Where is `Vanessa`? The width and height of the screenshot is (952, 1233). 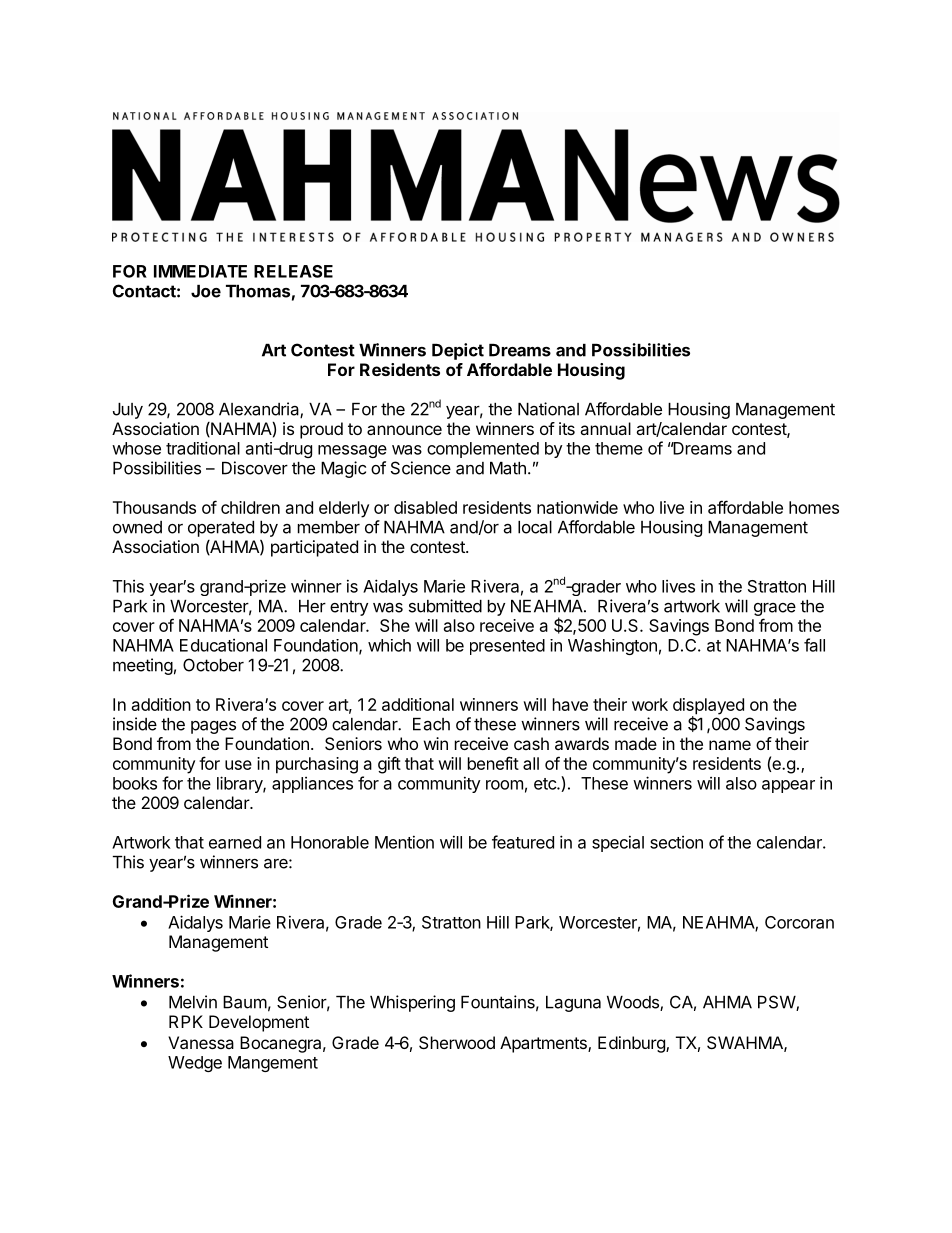
Vanessa is located at coordinates (201, 1042).
